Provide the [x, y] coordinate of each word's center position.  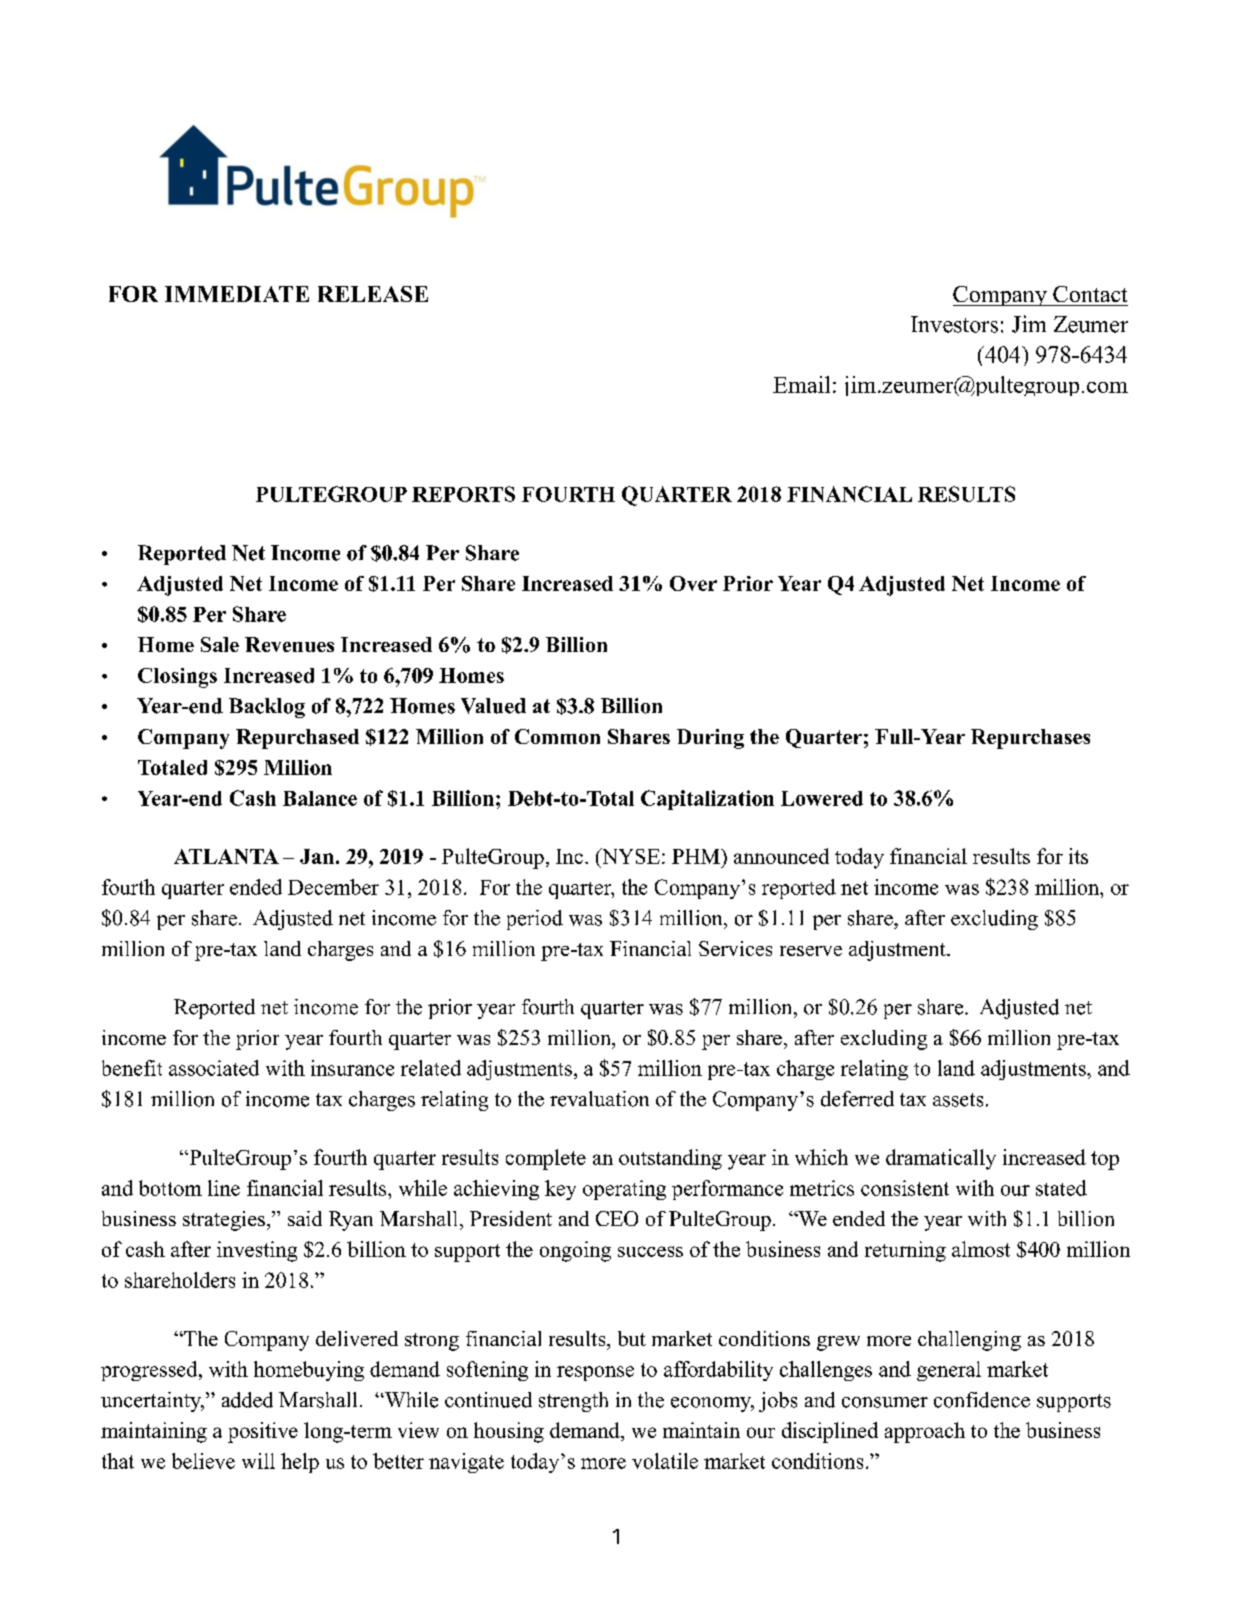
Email [801, 384]
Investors [954, 324]
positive [263, 1432]
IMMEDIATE [237, 294]
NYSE [630, 856]
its [1078, 856]
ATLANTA [226, 856]
